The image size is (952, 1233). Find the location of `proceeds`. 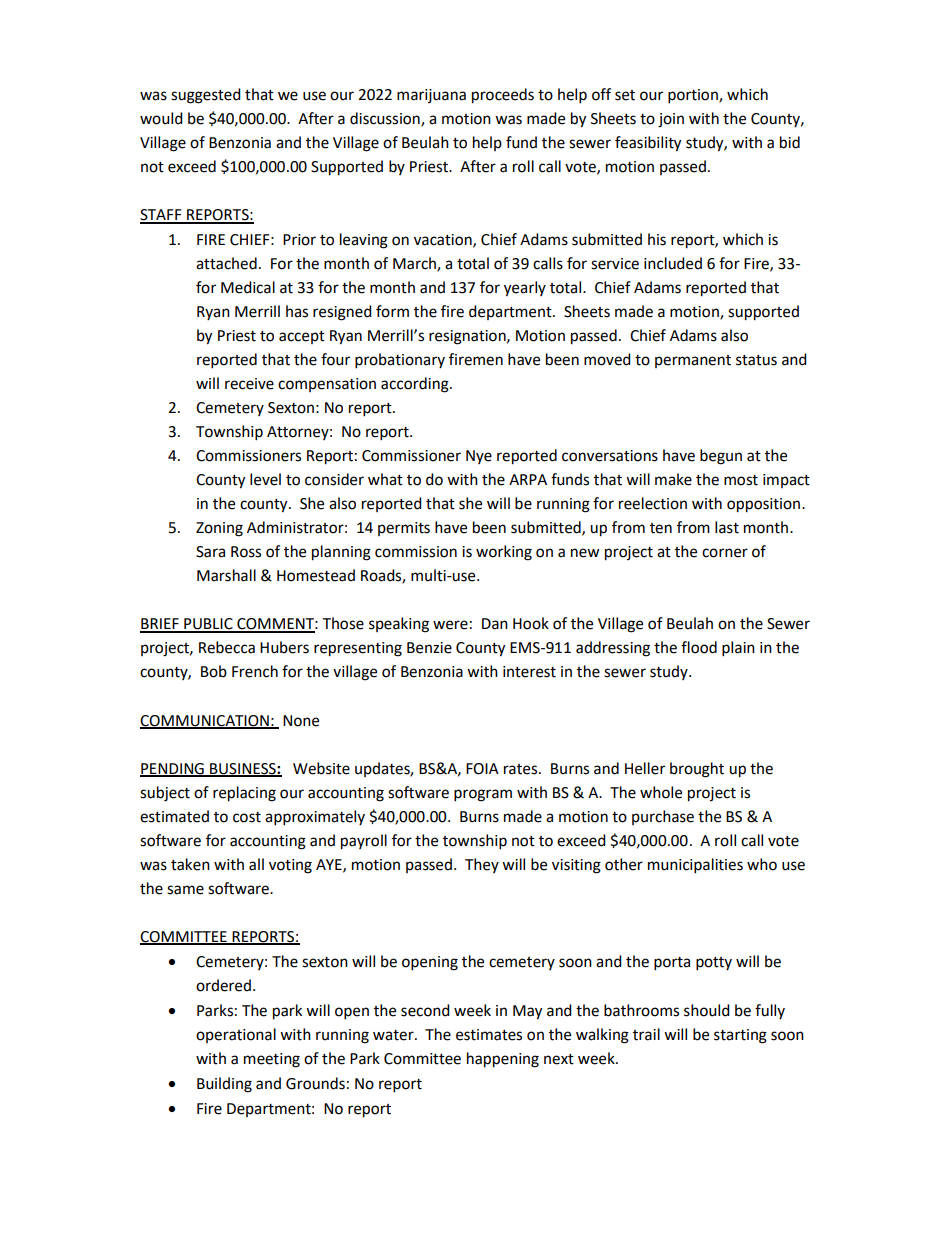

proceeds is located at coordinates (503, 96).
